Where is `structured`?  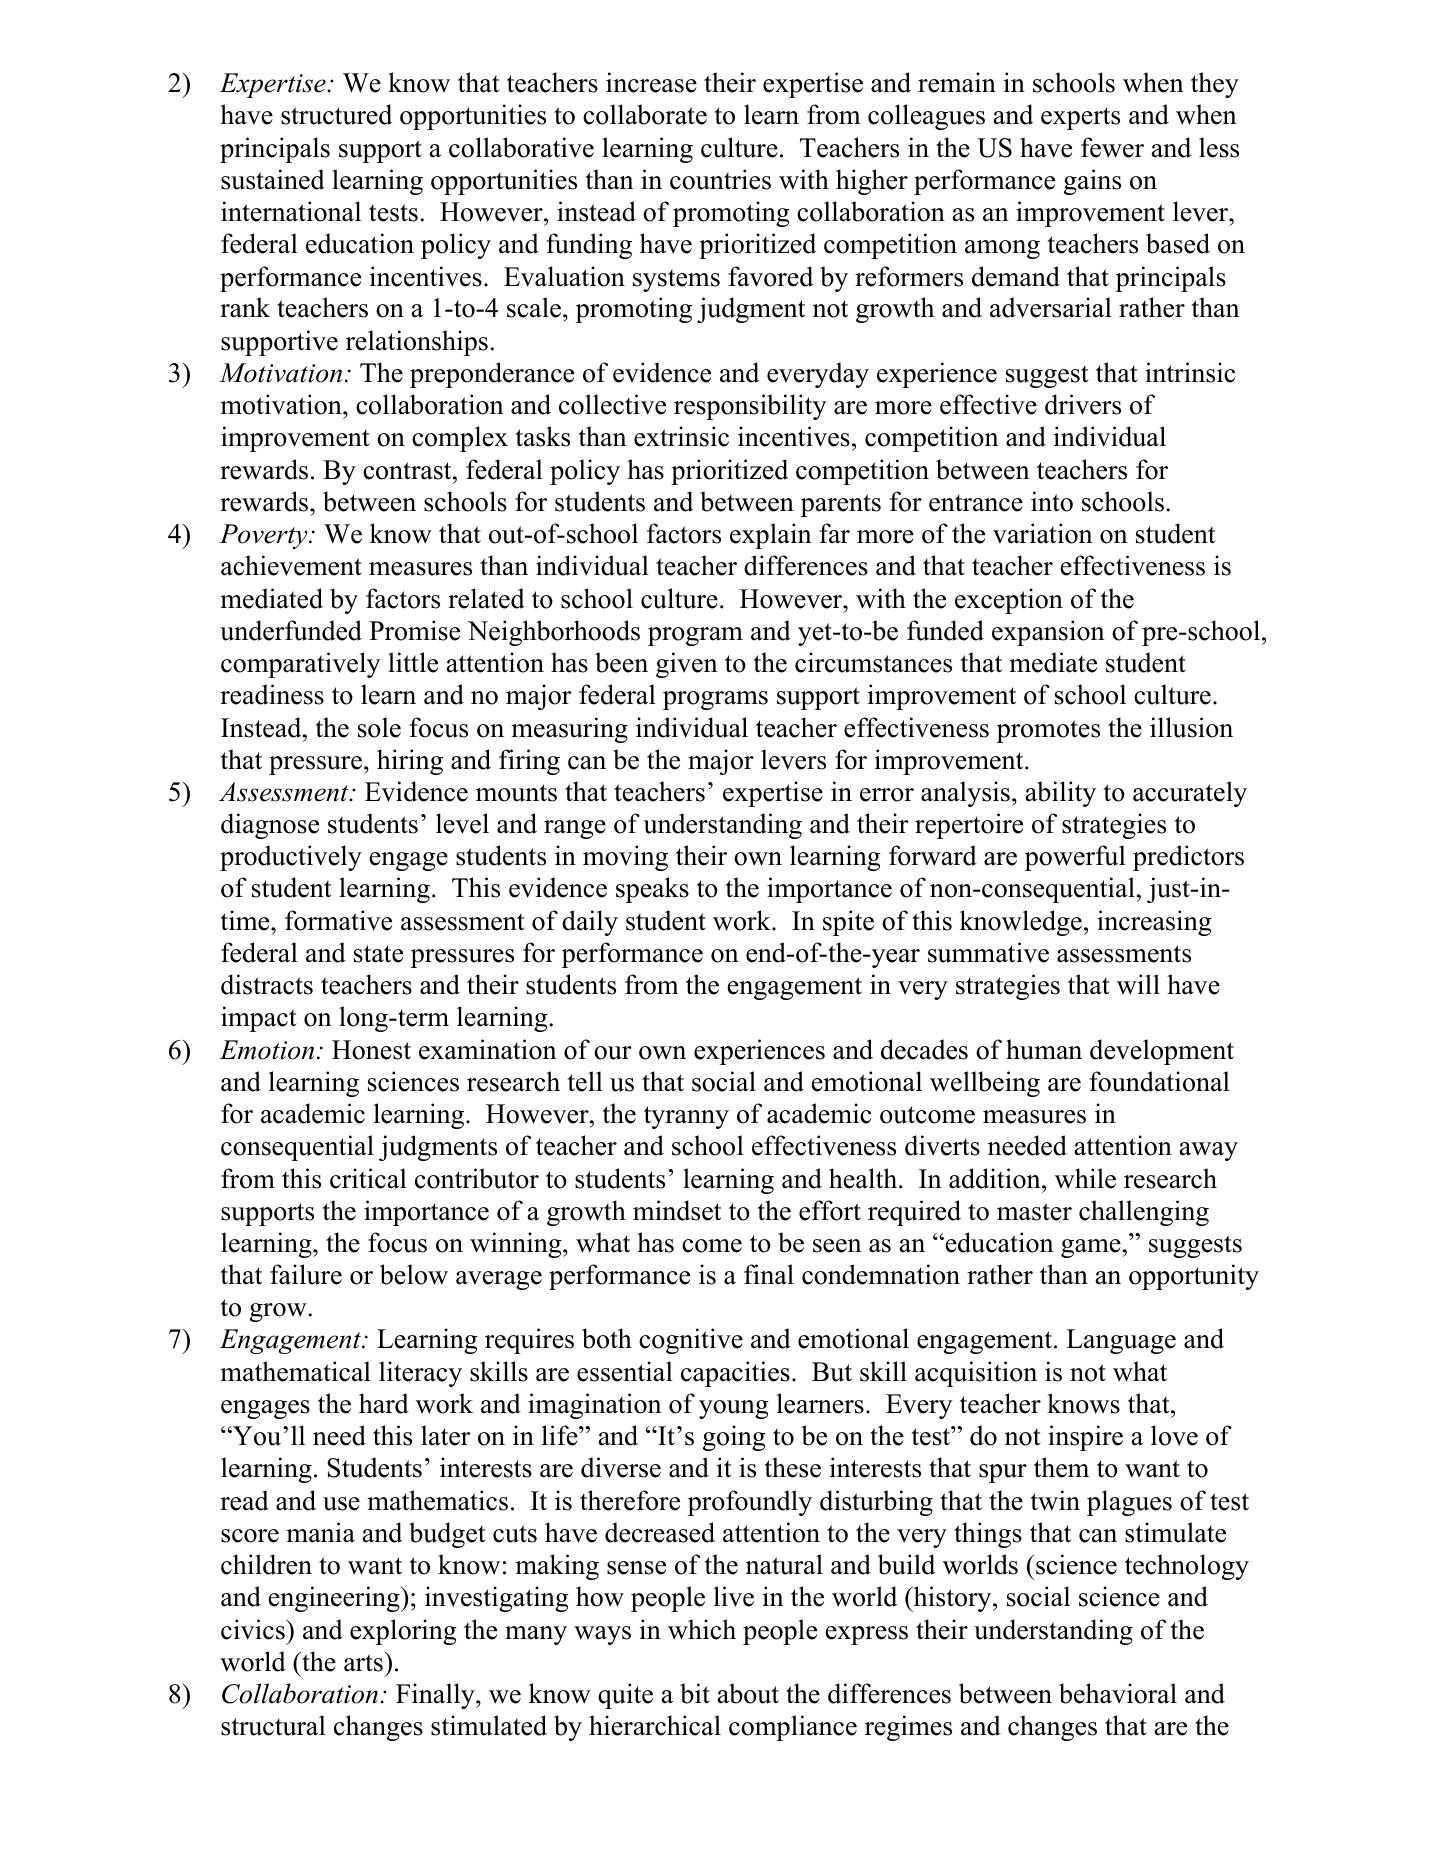
structured is located at coordinates (336, 114).
